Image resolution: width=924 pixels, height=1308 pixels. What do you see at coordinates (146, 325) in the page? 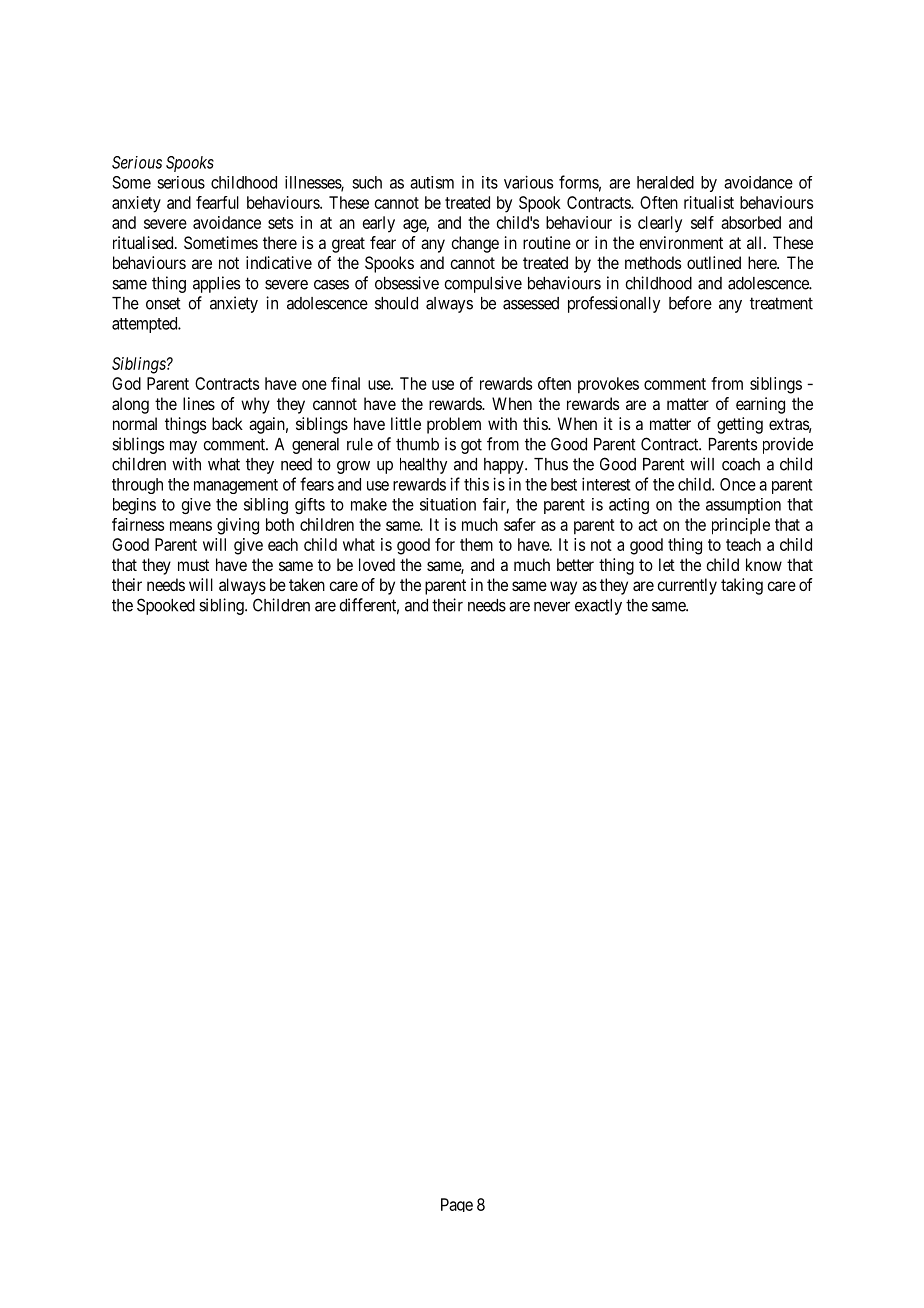
I see `attempted` at bounding box center [146, 325].
